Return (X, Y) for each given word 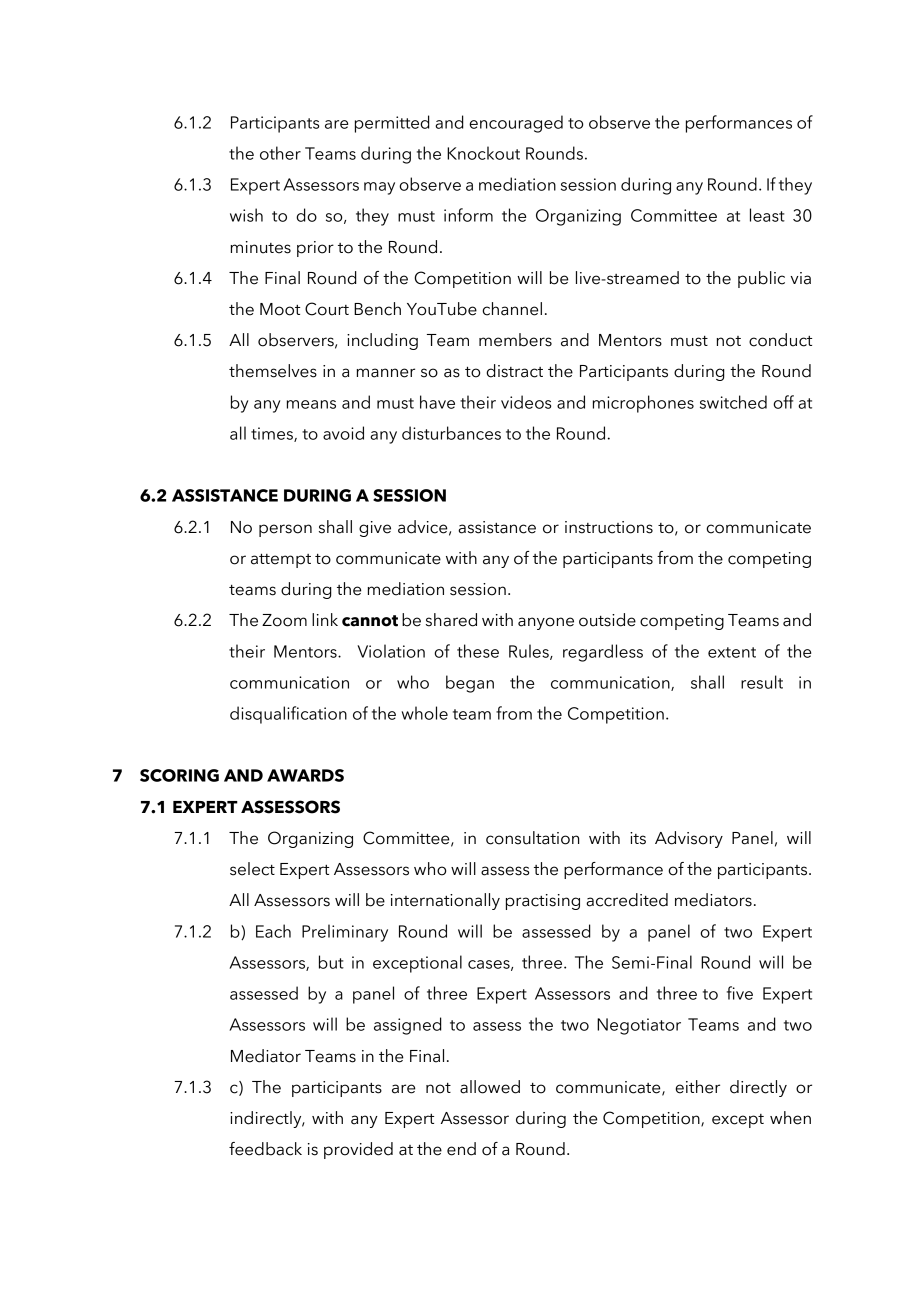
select (252, 869)
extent (732, 652)
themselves (273, 371)
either (697, 1087)
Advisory (689, 839)
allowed (490, 1087)
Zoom (284, 620)
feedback (265, 1149)
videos (526, 402)
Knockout (483, 153)
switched (733, 402)
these (478, 651)
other (280, 153)
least (767, 215)
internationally (445, 901)
